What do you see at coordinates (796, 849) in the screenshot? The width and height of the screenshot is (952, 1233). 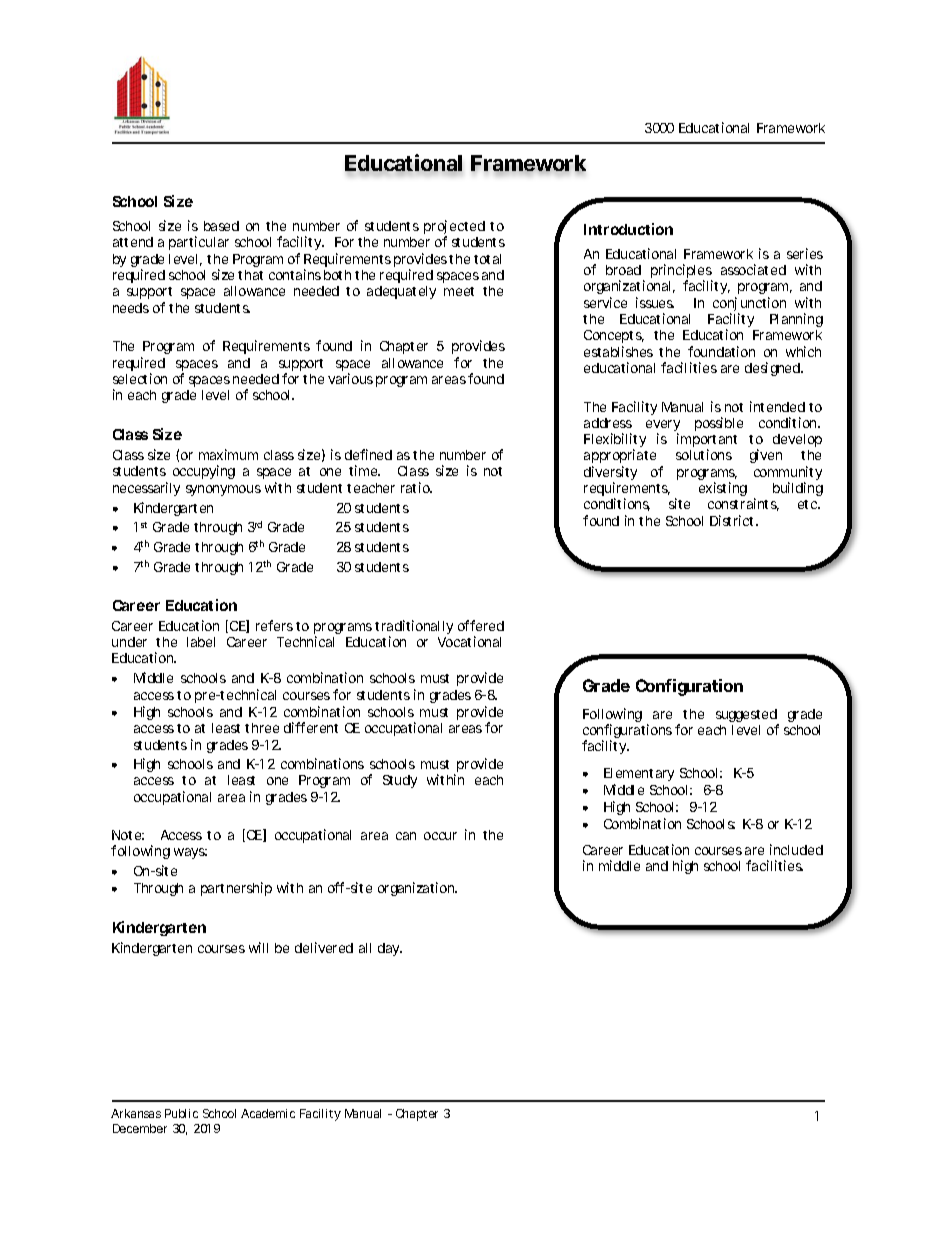 I see `included` at bounding box center [796, 849].
